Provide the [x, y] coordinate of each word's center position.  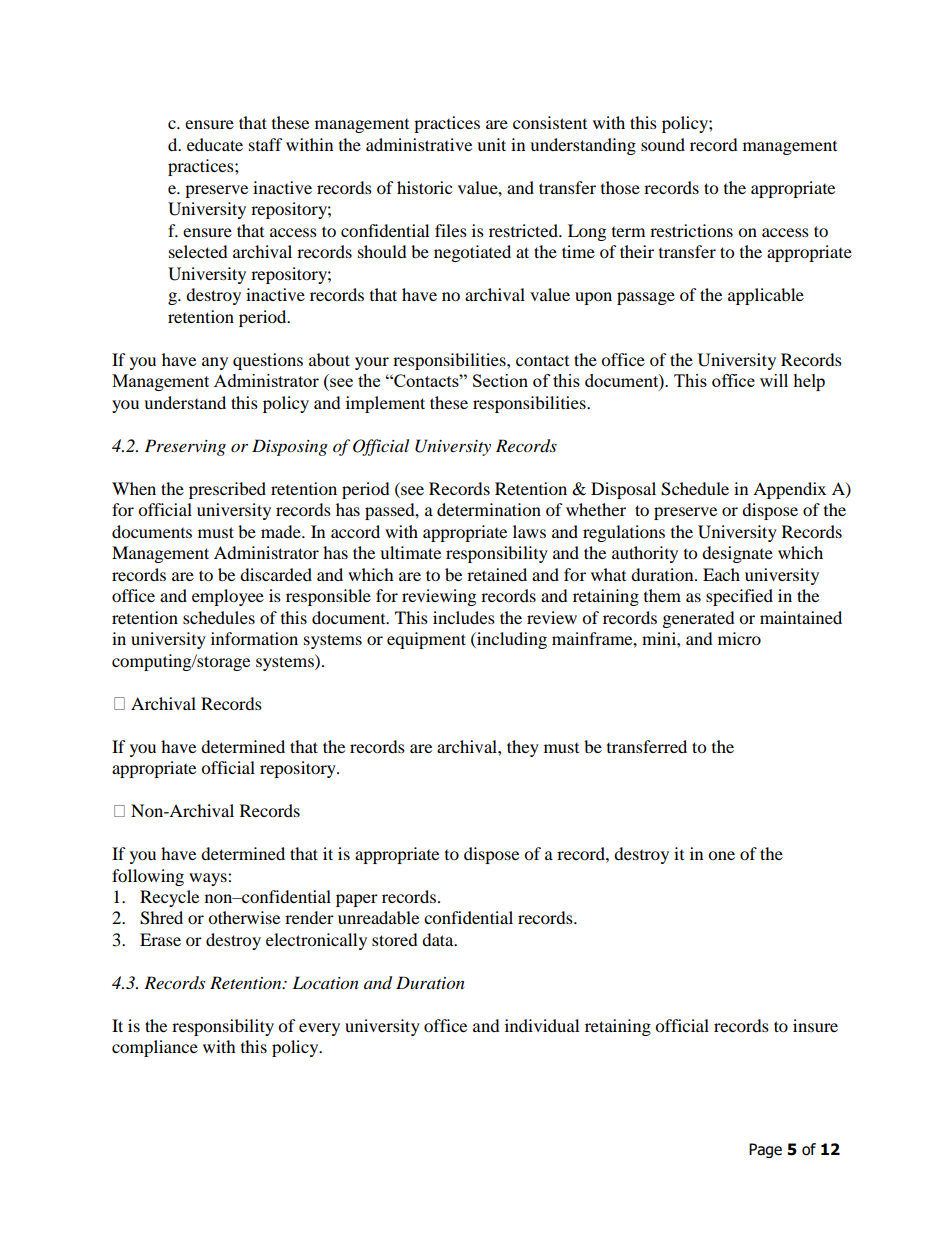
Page [765, 1150]
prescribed [227, 490]
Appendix [789, 490]
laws [529, 531]
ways [209, 879]
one [721, 855]
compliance [155, 1048]
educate [215, 144]
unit [491, 144]
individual [542, 1025]
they [523, 748]
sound [663, 144]
